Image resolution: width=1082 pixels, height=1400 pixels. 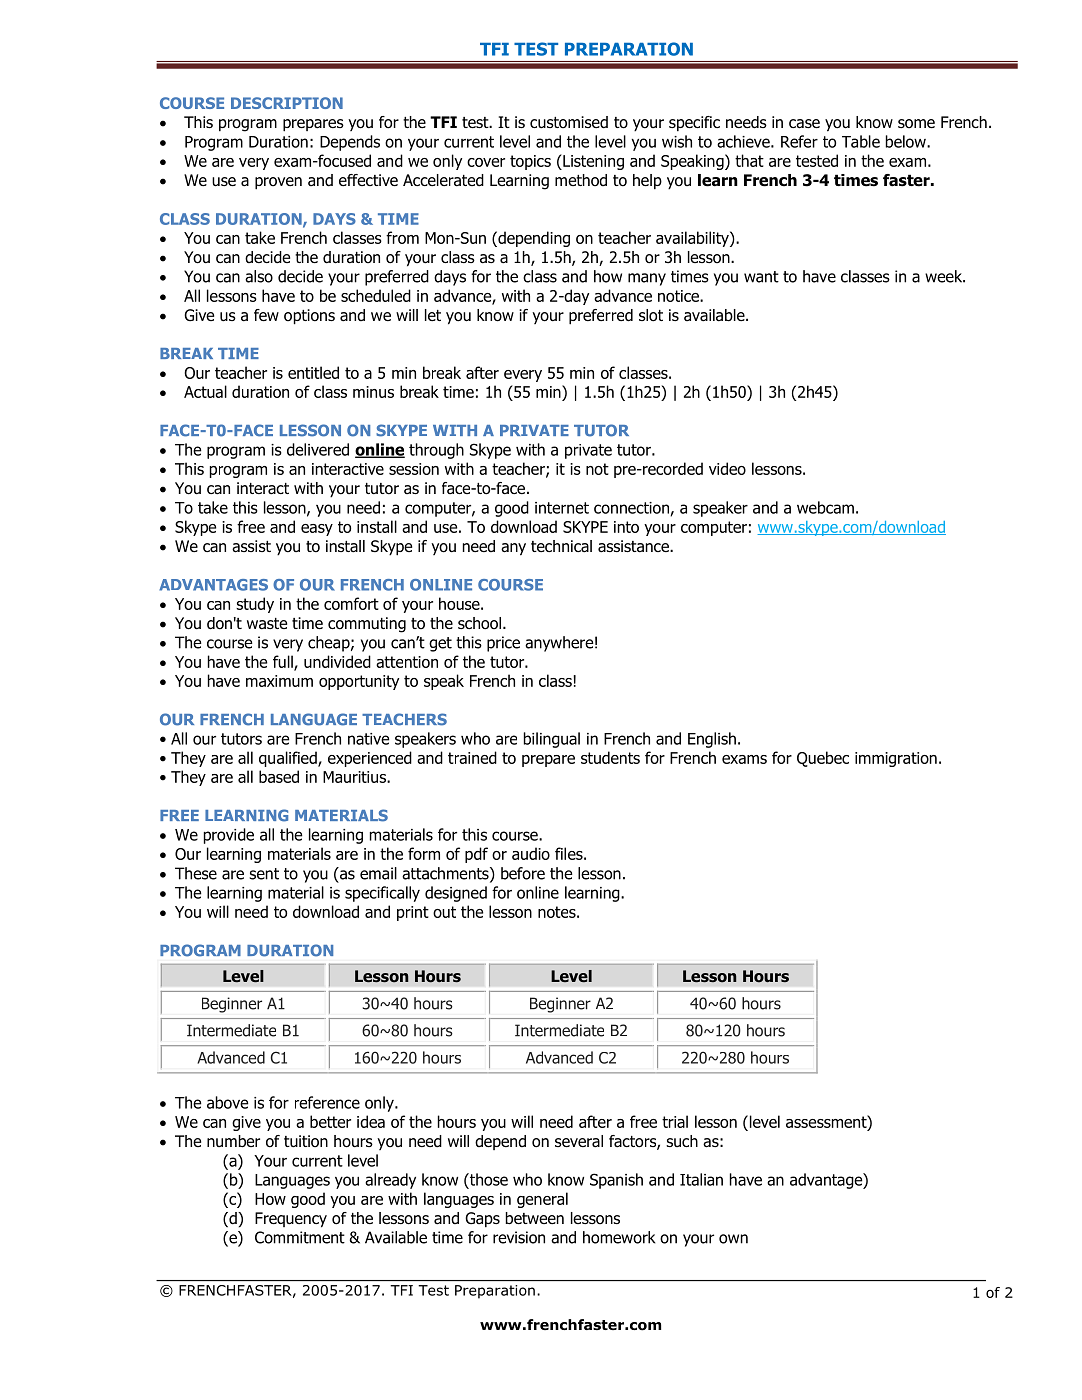 What do you see at coordinates (569, 122) in the screenshot?
I see `customised` at bounding box center [569, 122].
